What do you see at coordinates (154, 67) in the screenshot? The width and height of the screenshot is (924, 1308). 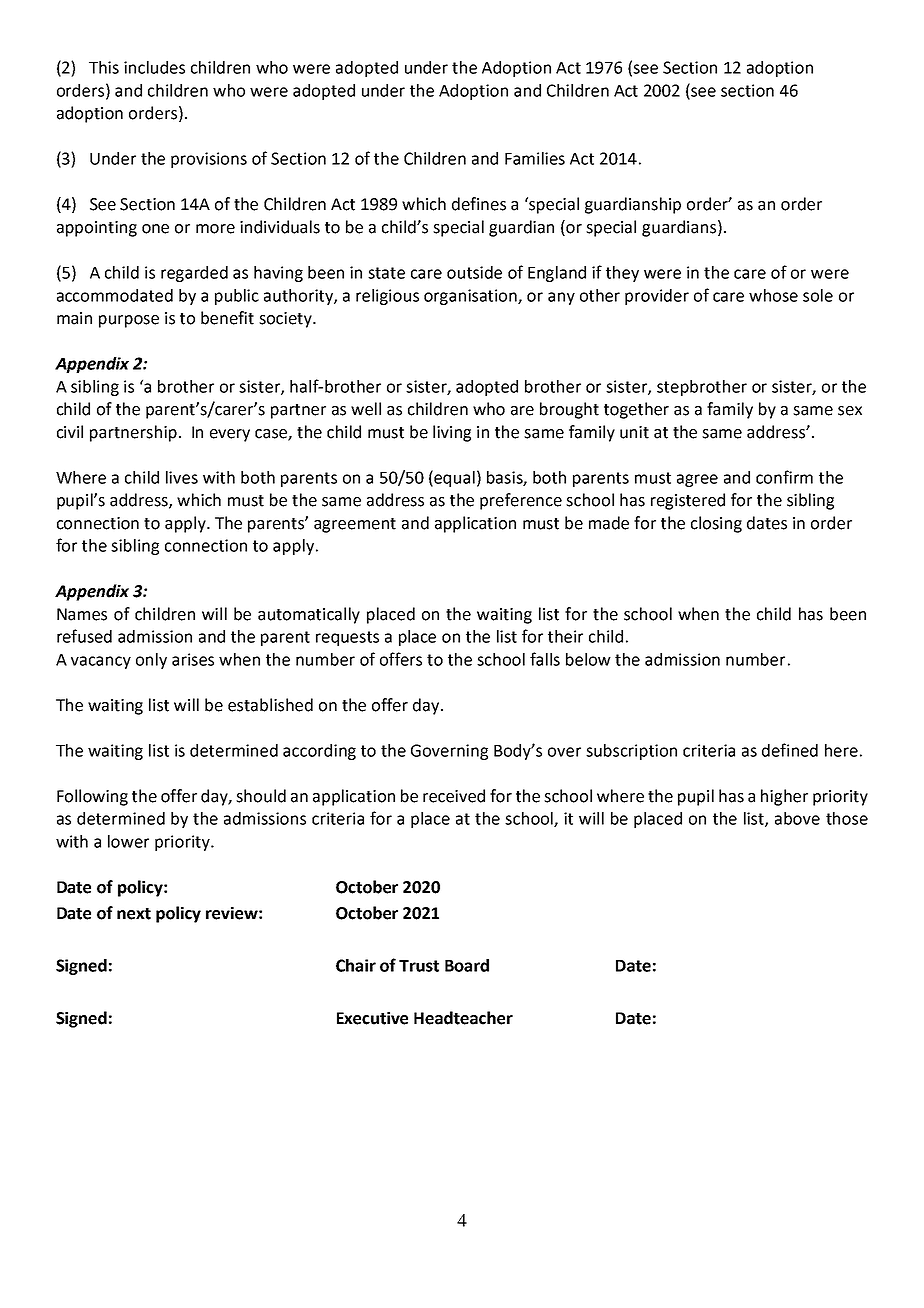 I see `includes` at bounding box center [154, 67].
